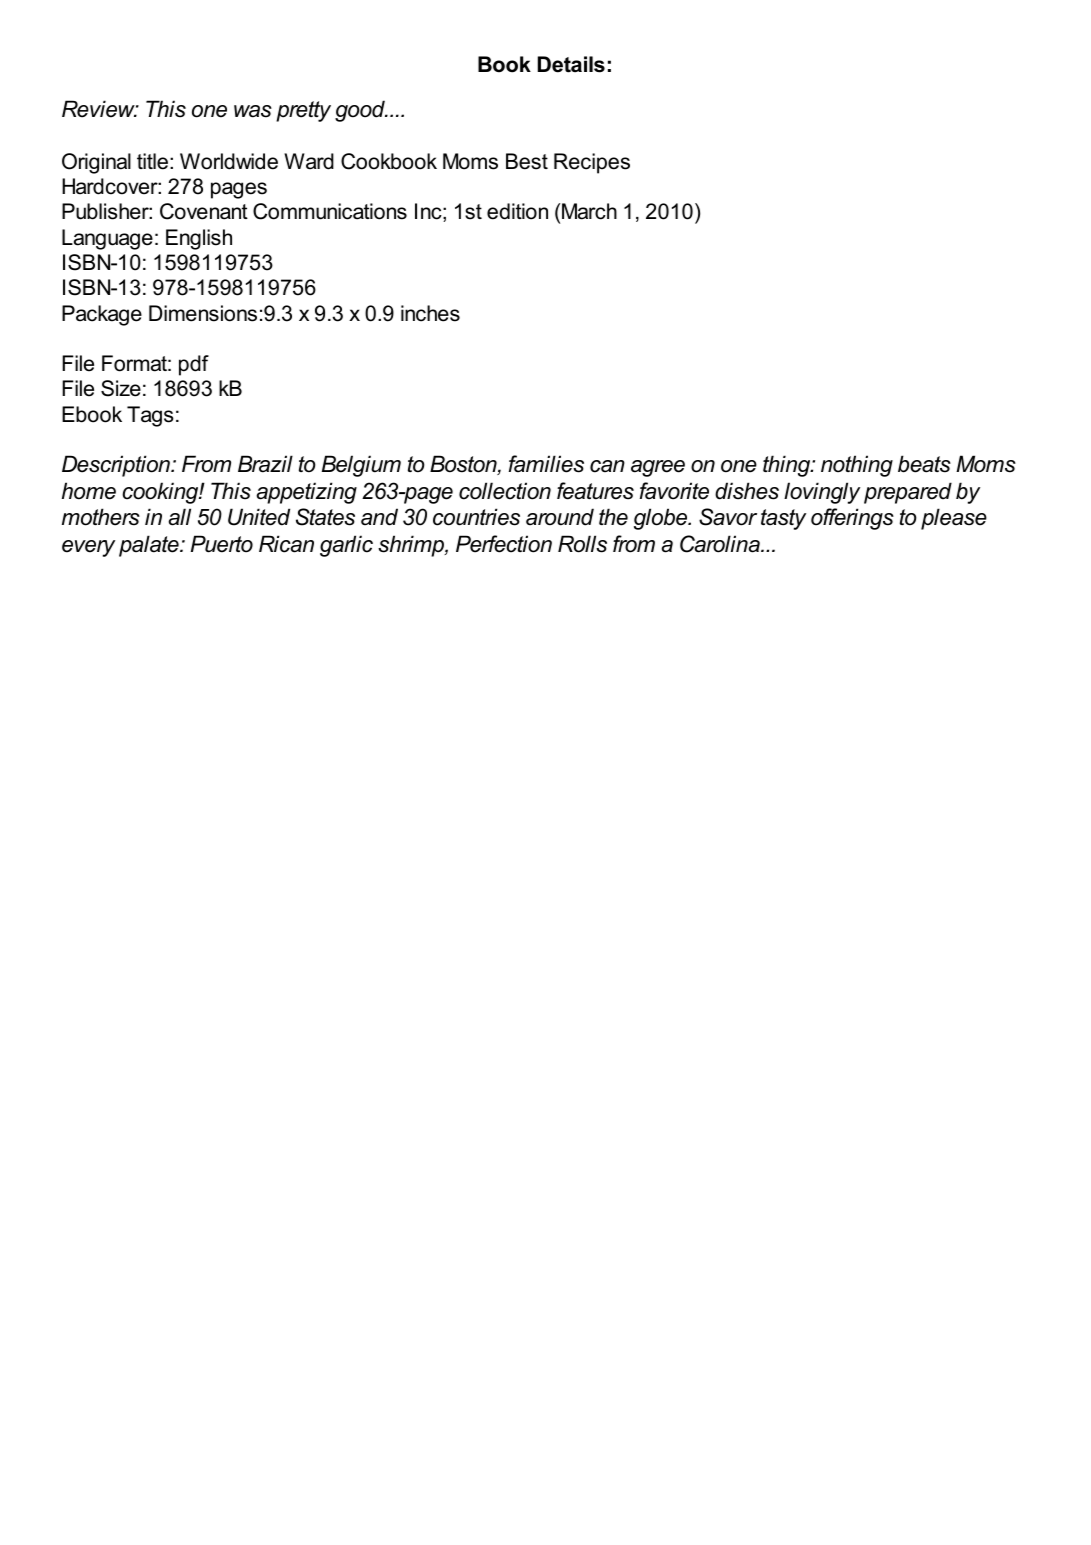 Image resolution: width=1091 pixels, height=1545 pixels. Describe the element at coordinates (253, 111) in the page. I see `was` at that location.
